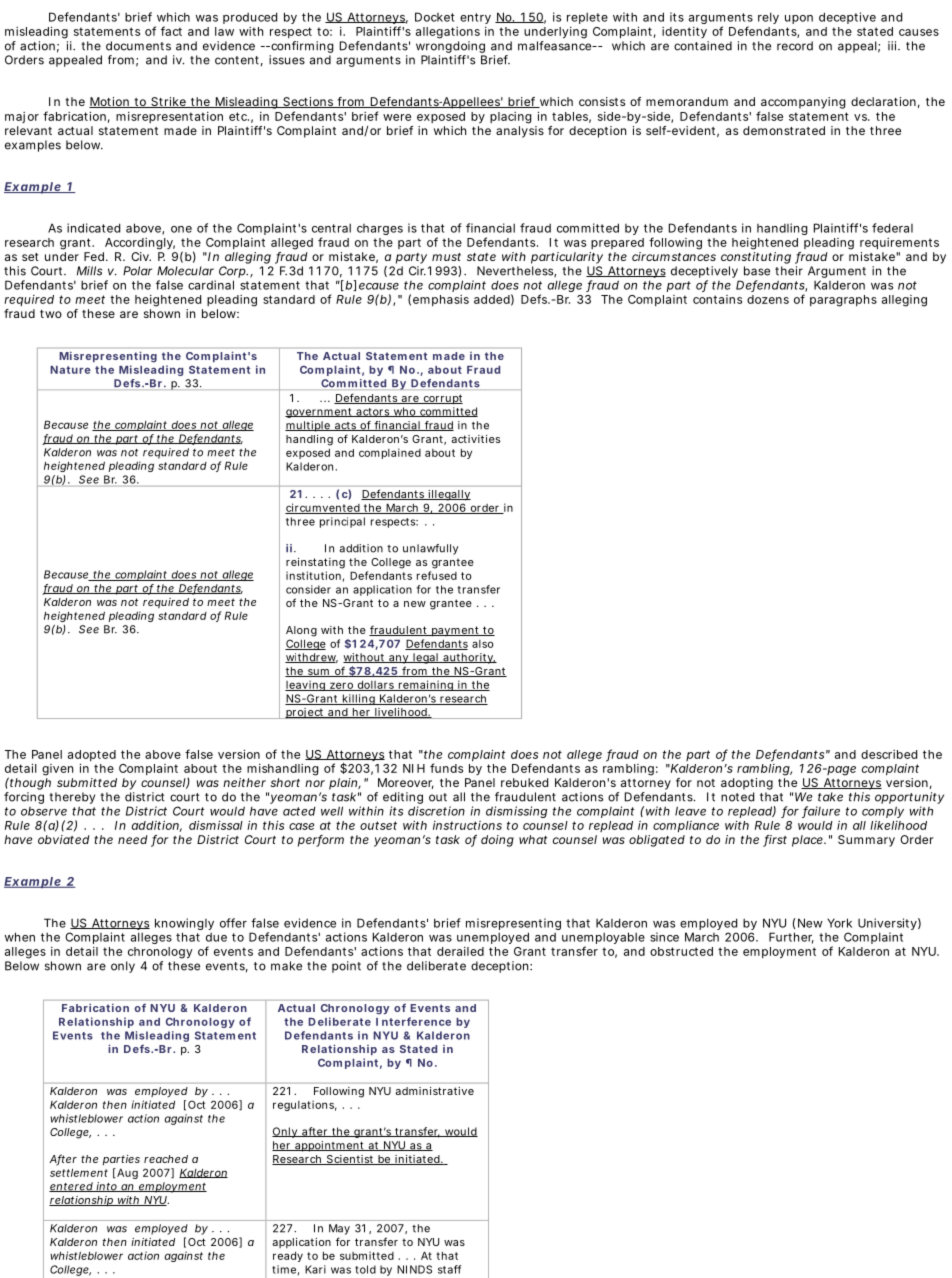 The width and height of the image is (952, 1278). Describe the element at coordinates (791, 938) in the image. I see `Further` at that location.
